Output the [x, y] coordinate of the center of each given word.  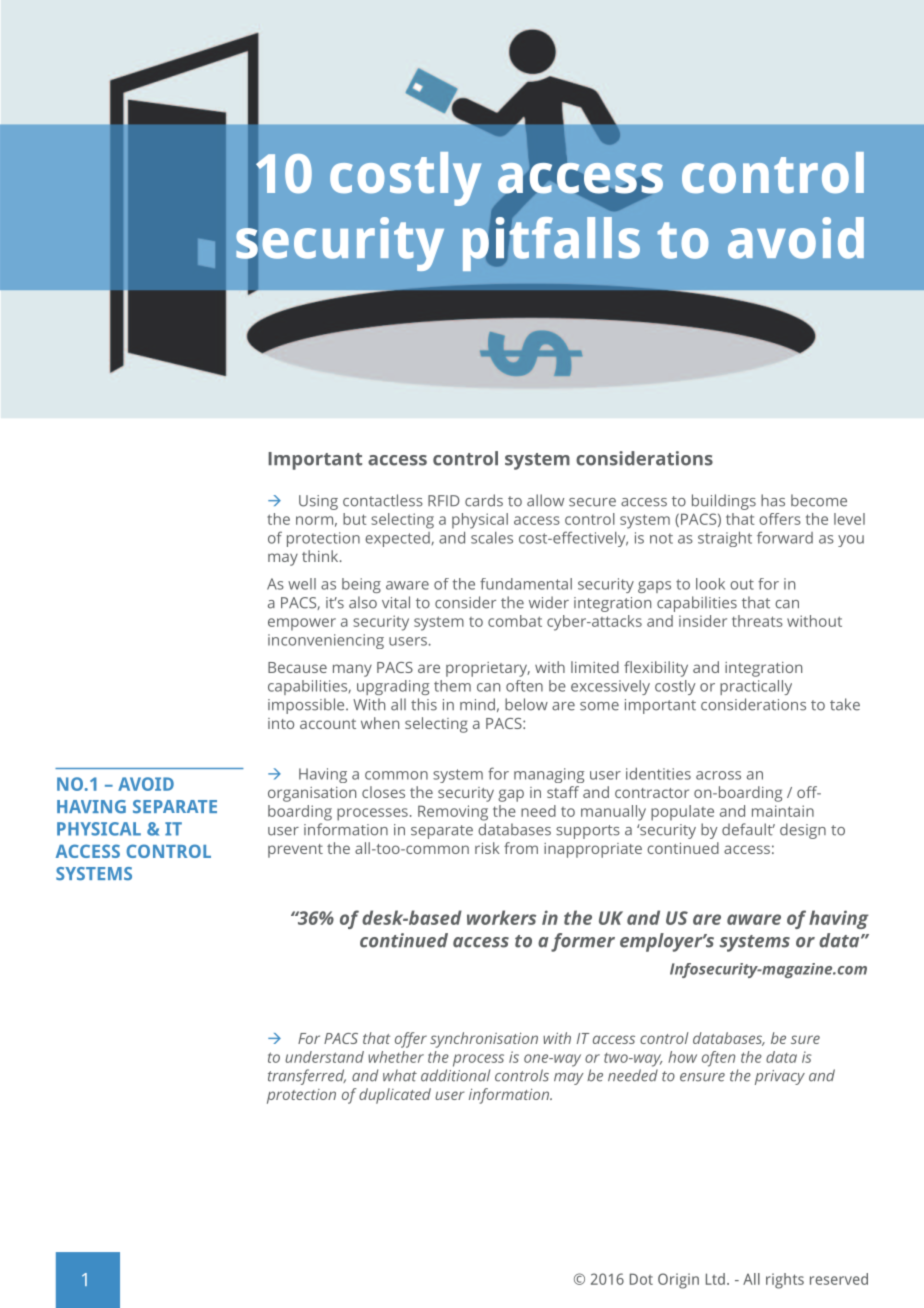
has [773, 500]
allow [545, 500]
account [328, 724]
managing [549, 775]
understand [324, 1057]
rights [785, 1281]
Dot [641, 1279]
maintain [783, 811]
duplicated [395, 1096]
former [583, 942]
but [354, 519]
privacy [780, 1077]
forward [785, 537]
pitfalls [551, 242]
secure [592, 502]
